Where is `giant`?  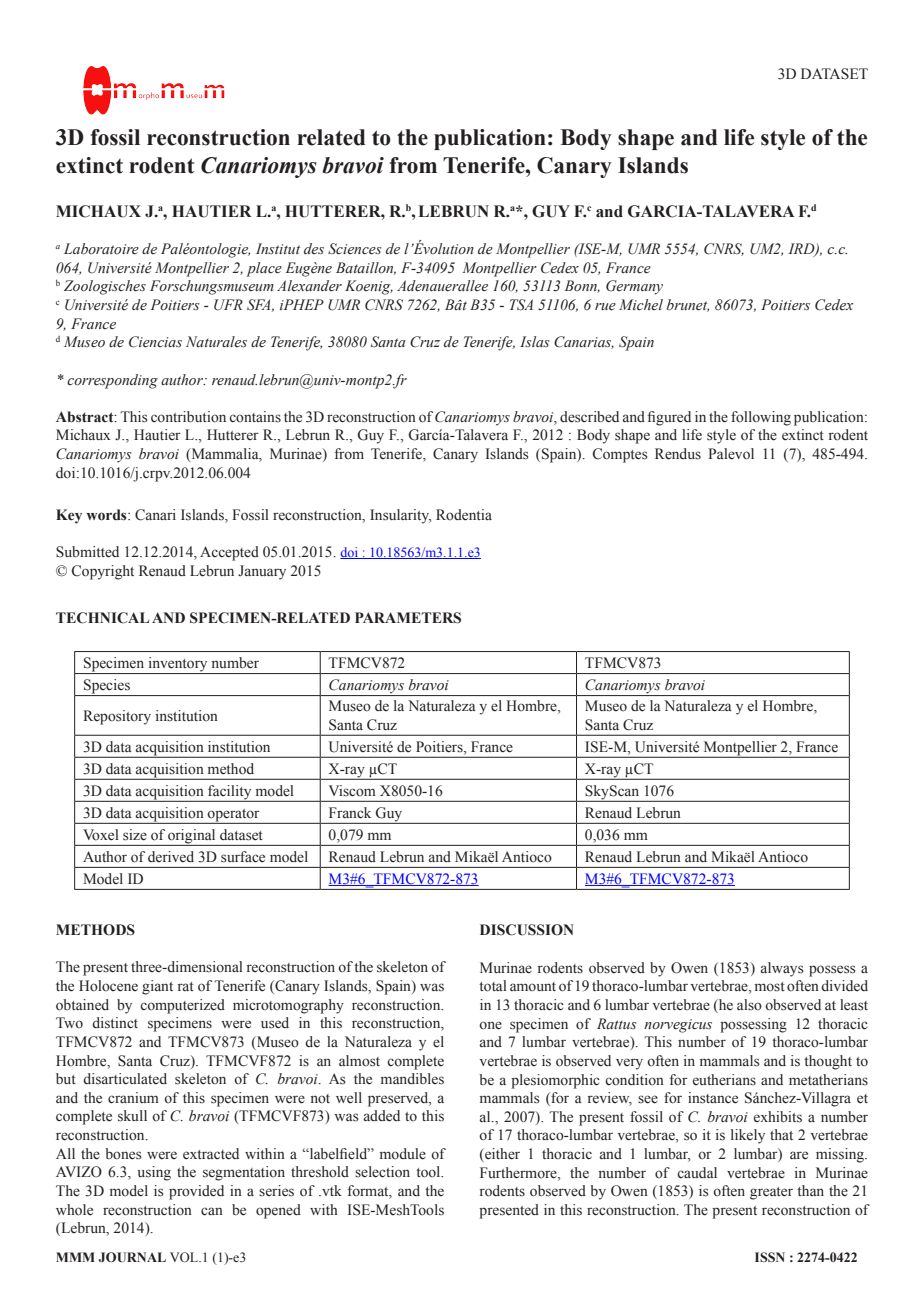
giant is located at coordinates (157, 987).
